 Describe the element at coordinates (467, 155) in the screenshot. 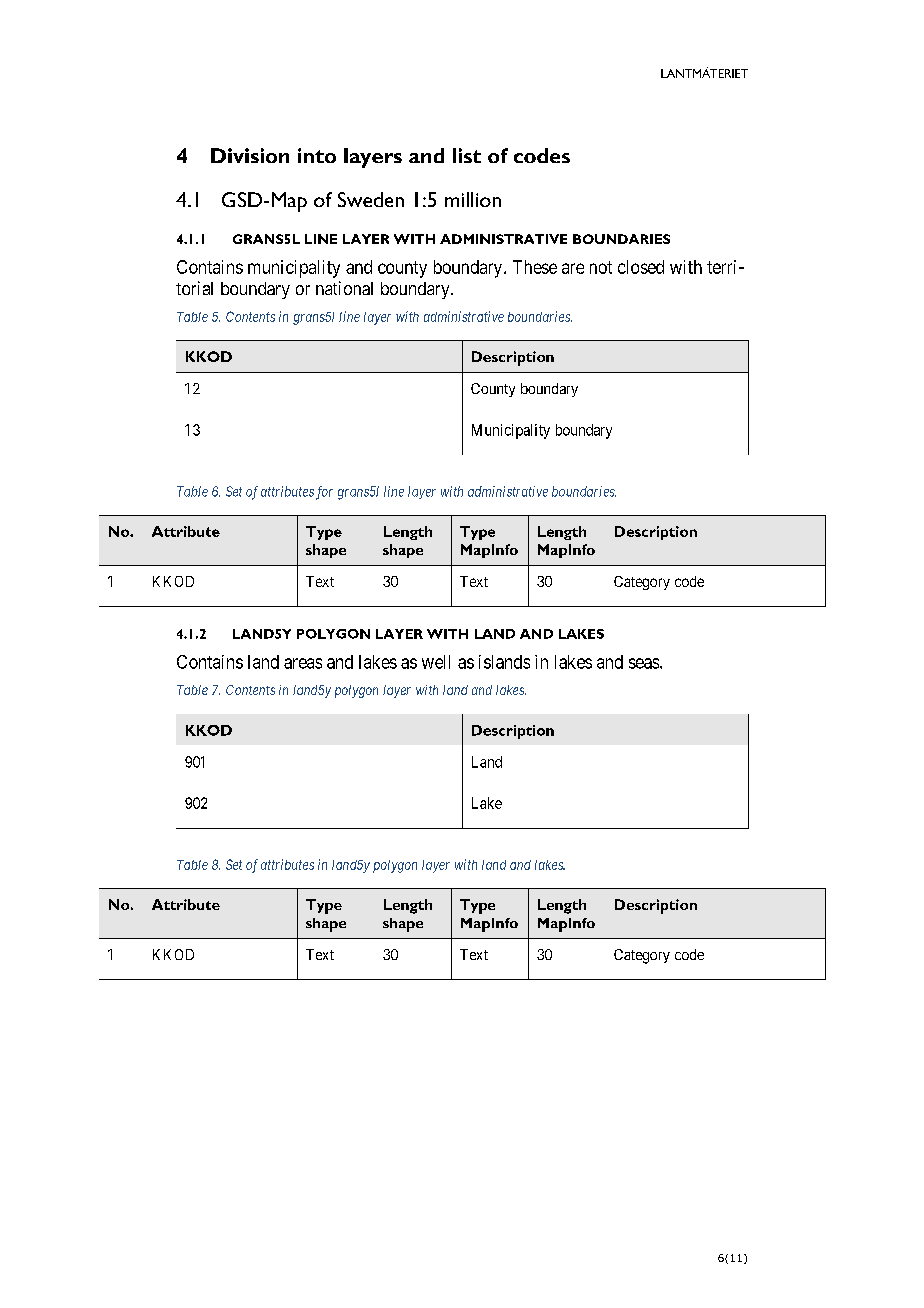

I see `list` at that location.
